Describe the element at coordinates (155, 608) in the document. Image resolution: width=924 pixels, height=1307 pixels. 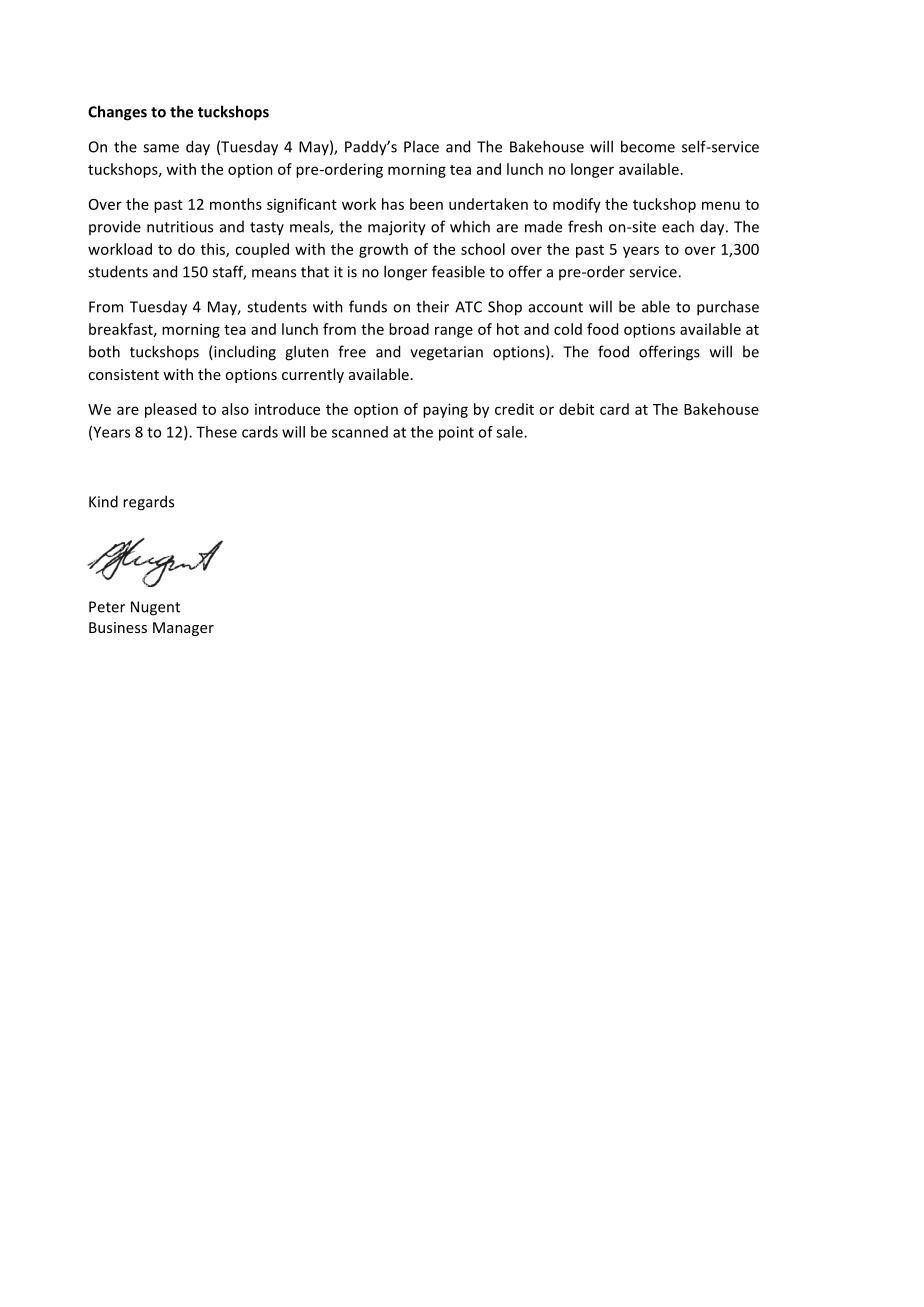
I see `Nugent` at that location.
